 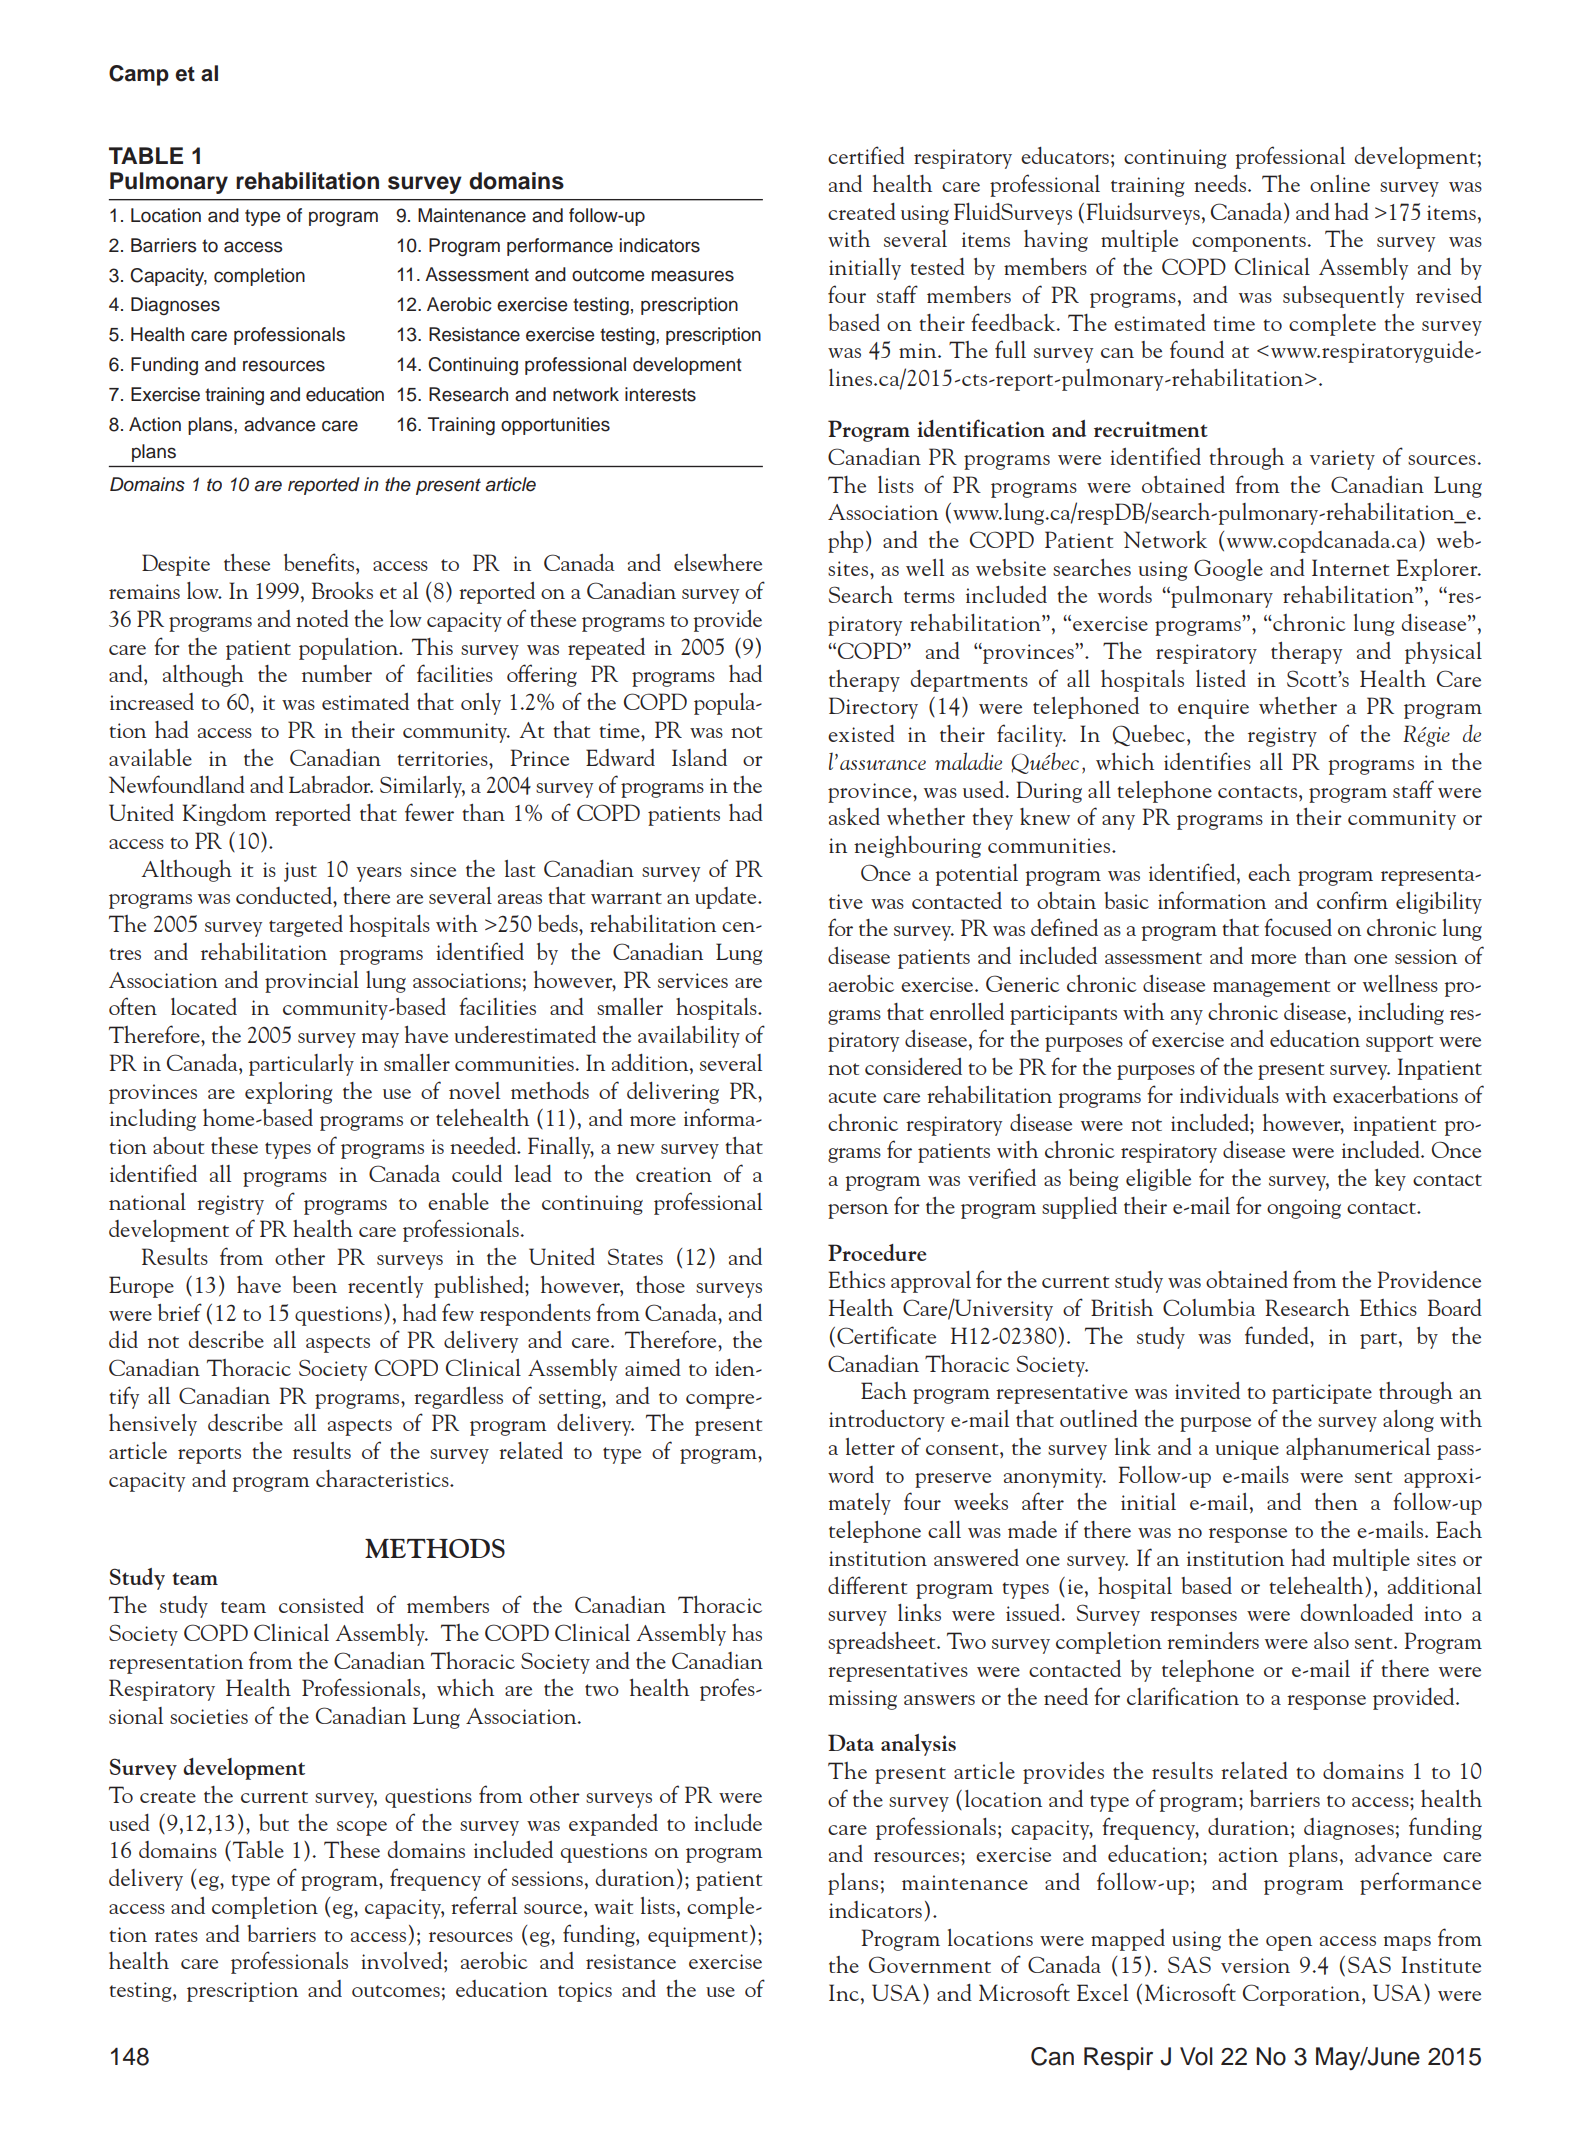 What do you see at coordinates (1271, 988) in the screenshot?
I see `management` at bounding box center [1271, 988].
